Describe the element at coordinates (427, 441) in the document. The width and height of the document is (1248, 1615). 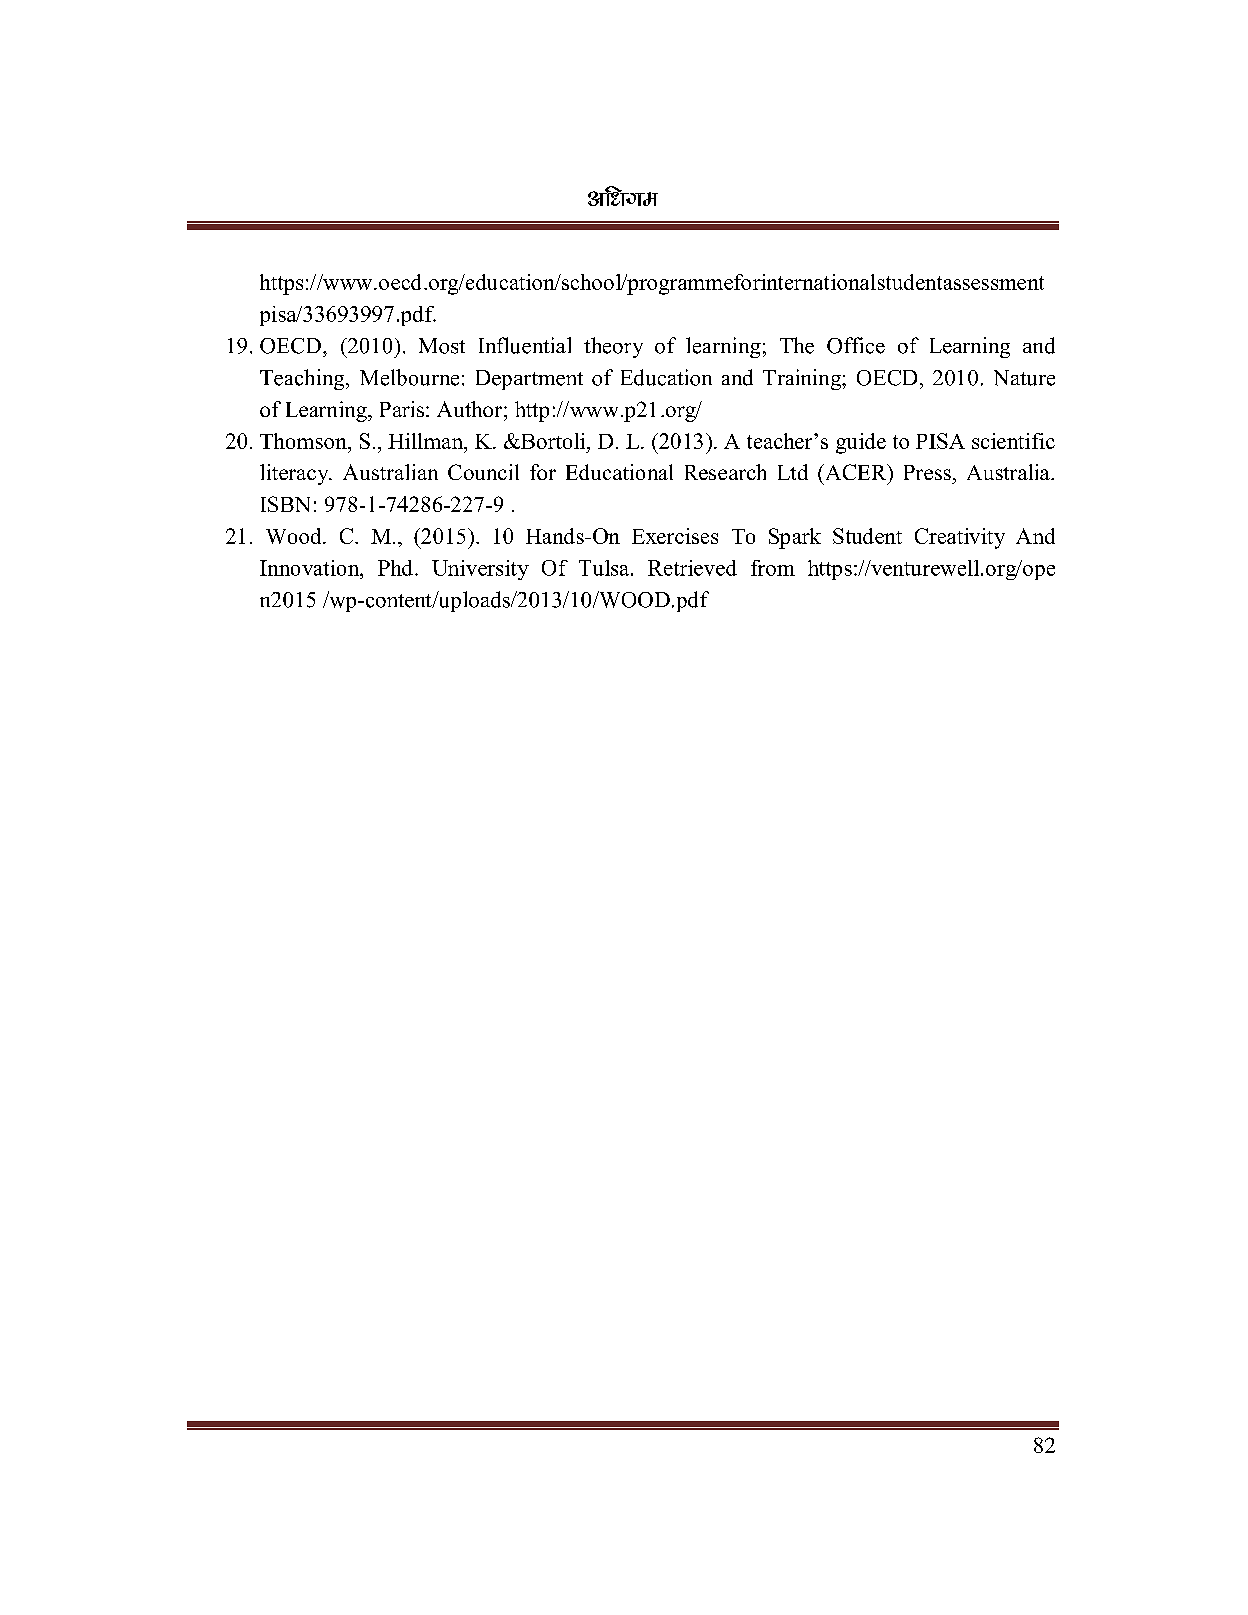
I see `Hillman` at that location.
